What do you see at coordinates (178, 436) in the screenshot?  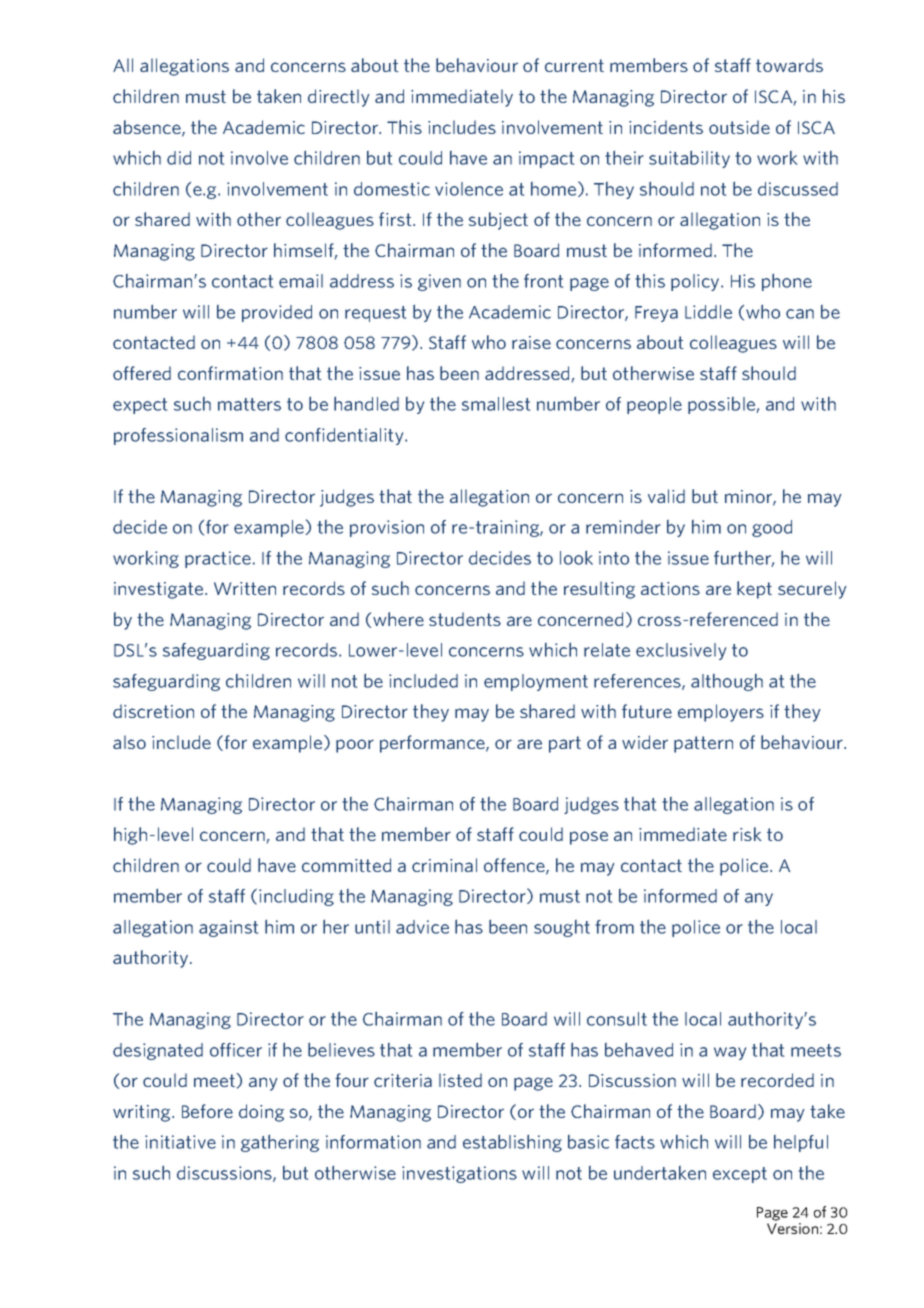 I see `professionalism` at bounding box center [178, 436].
